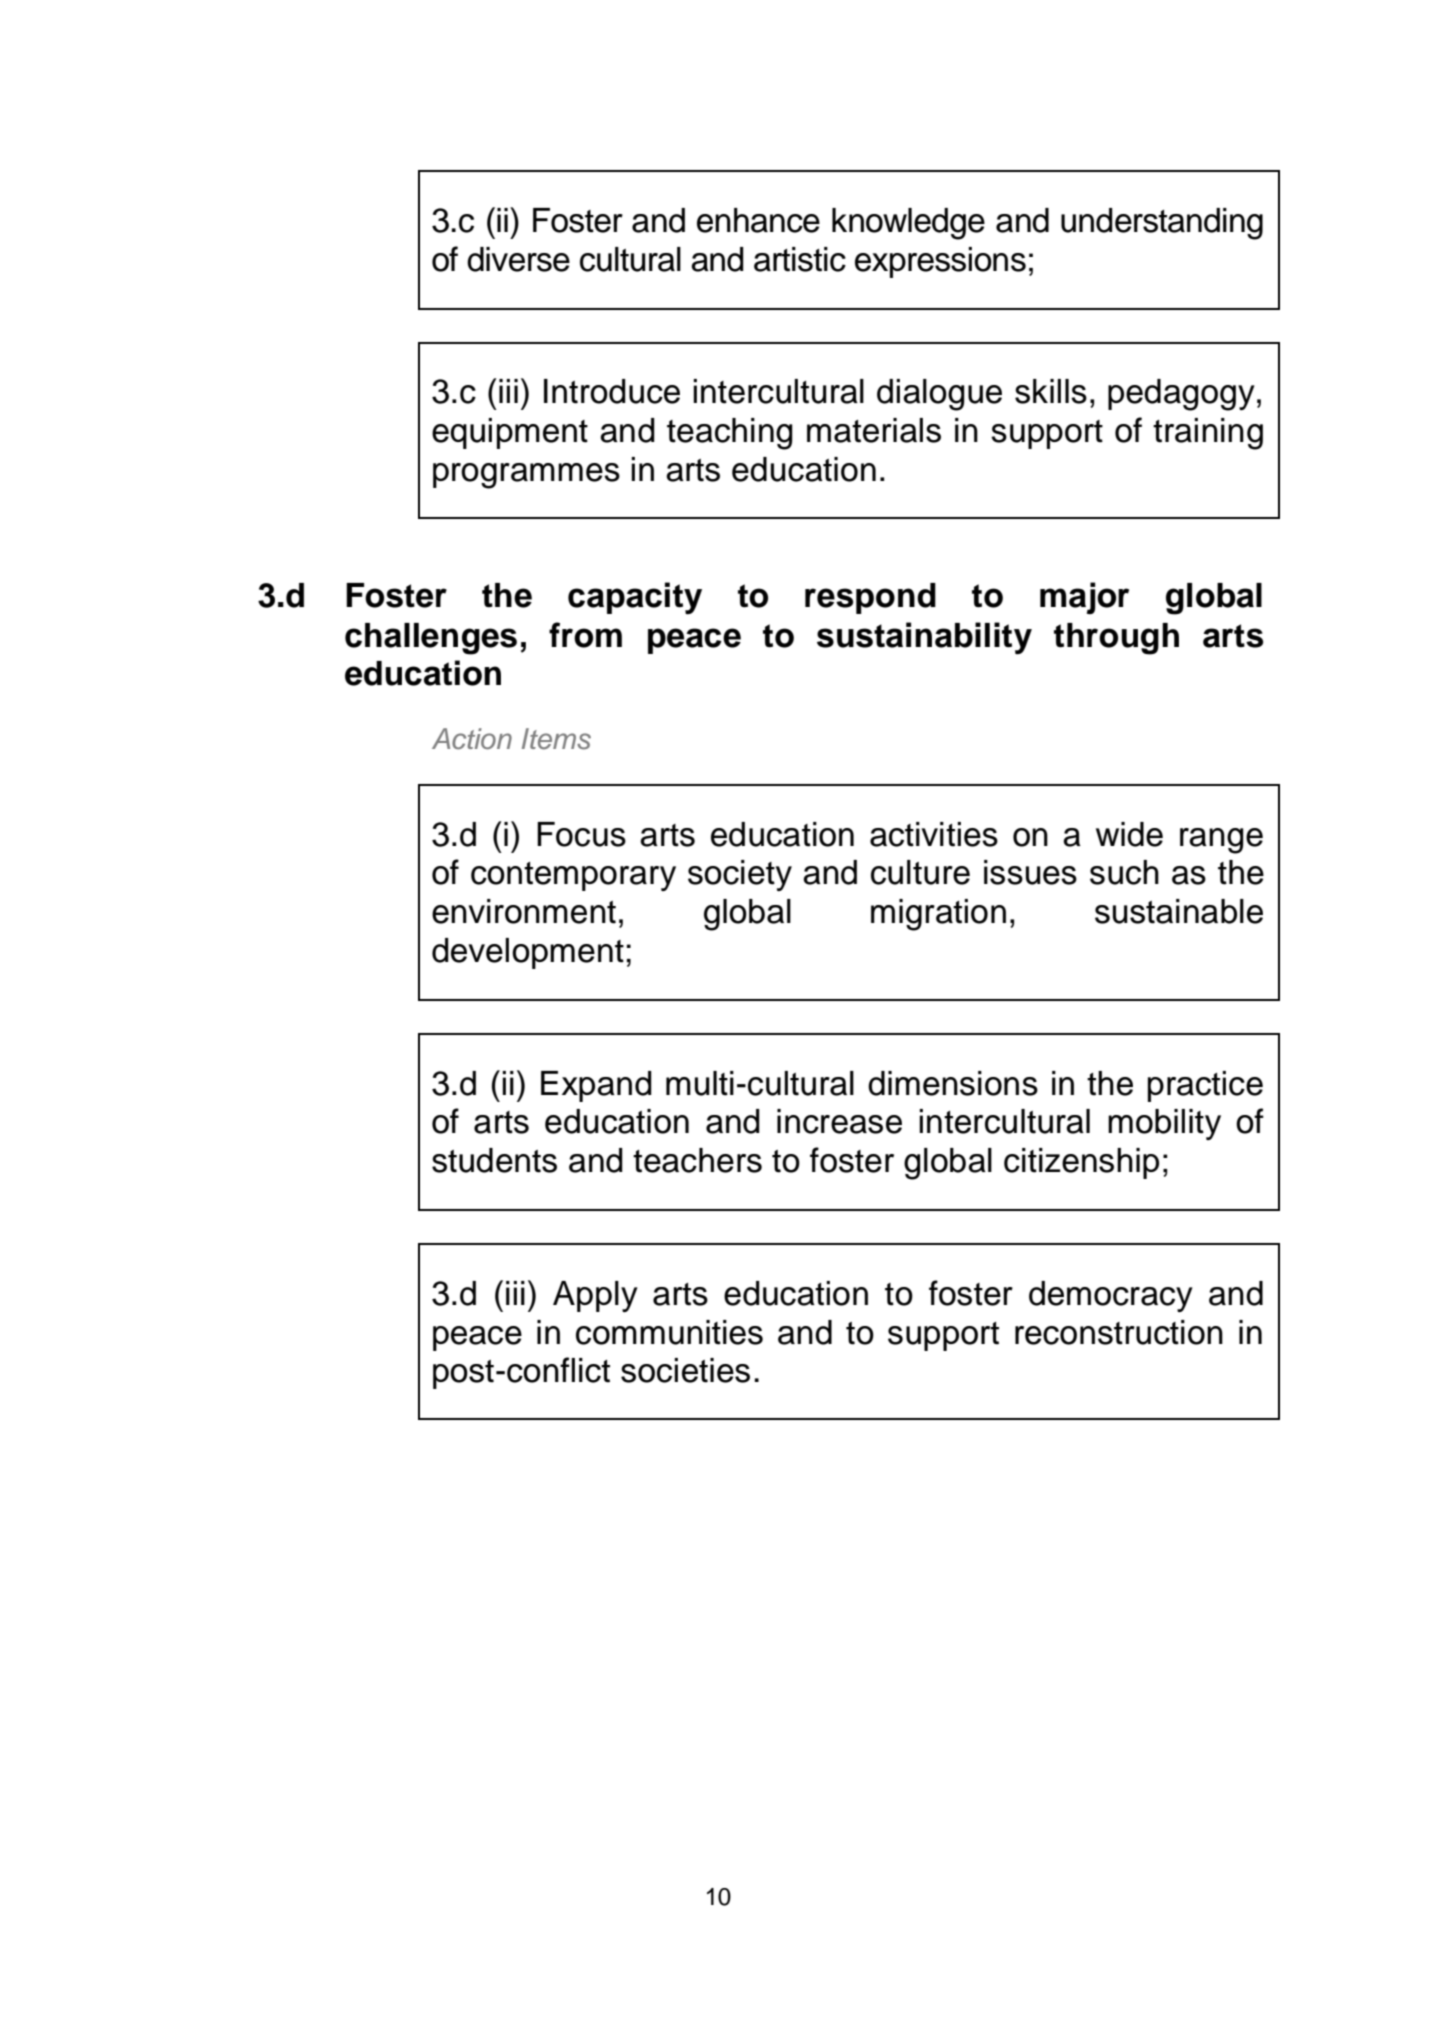  I want to click on sustainable, so click(1179, 911).
